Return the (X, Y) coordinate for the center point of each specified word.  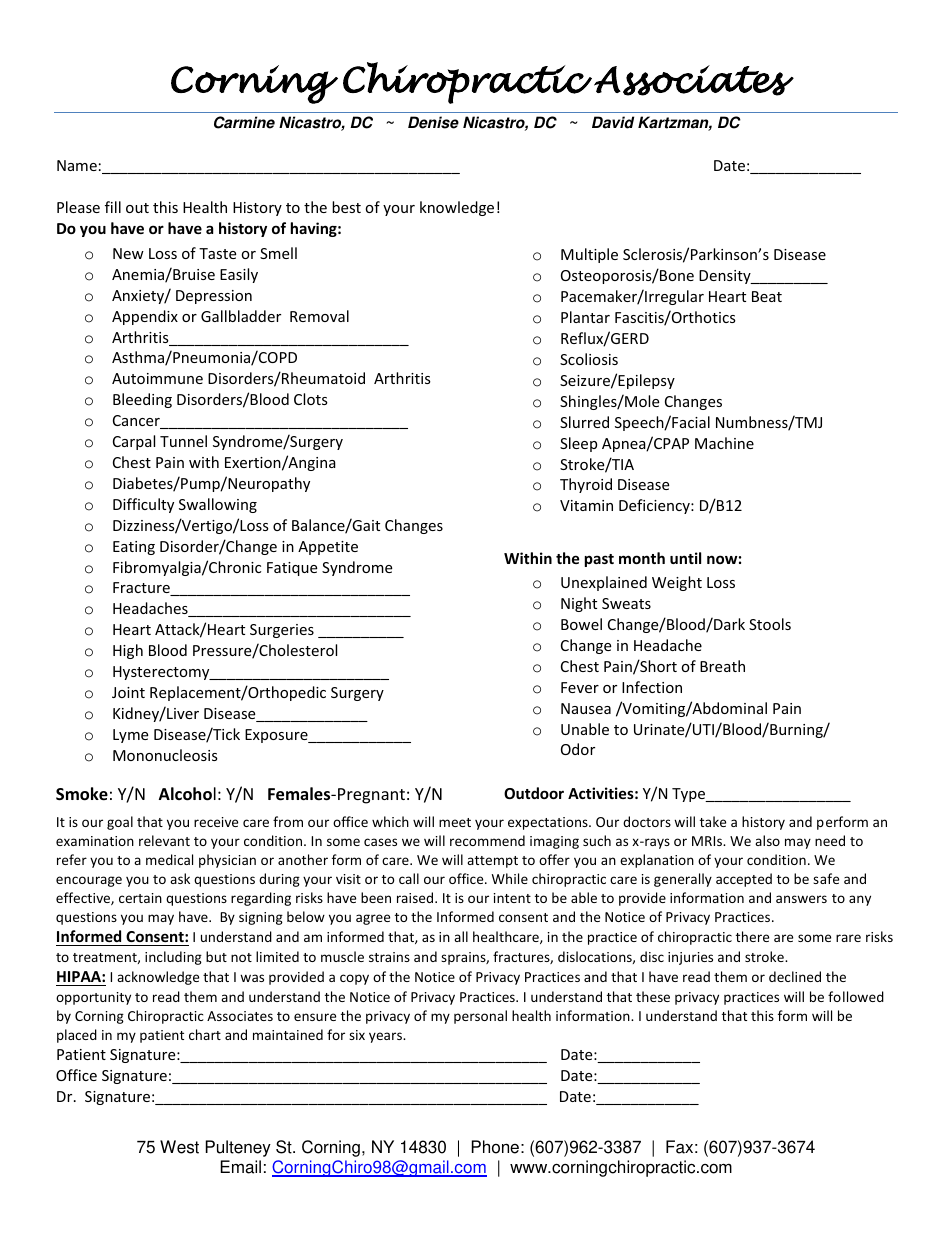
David (613, 122)
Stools (770, 624)
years (387, 1037)
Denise (433, 122)
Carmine (244, 122)
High (128, 651)
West (179, 1147)
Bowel (581, 624)
